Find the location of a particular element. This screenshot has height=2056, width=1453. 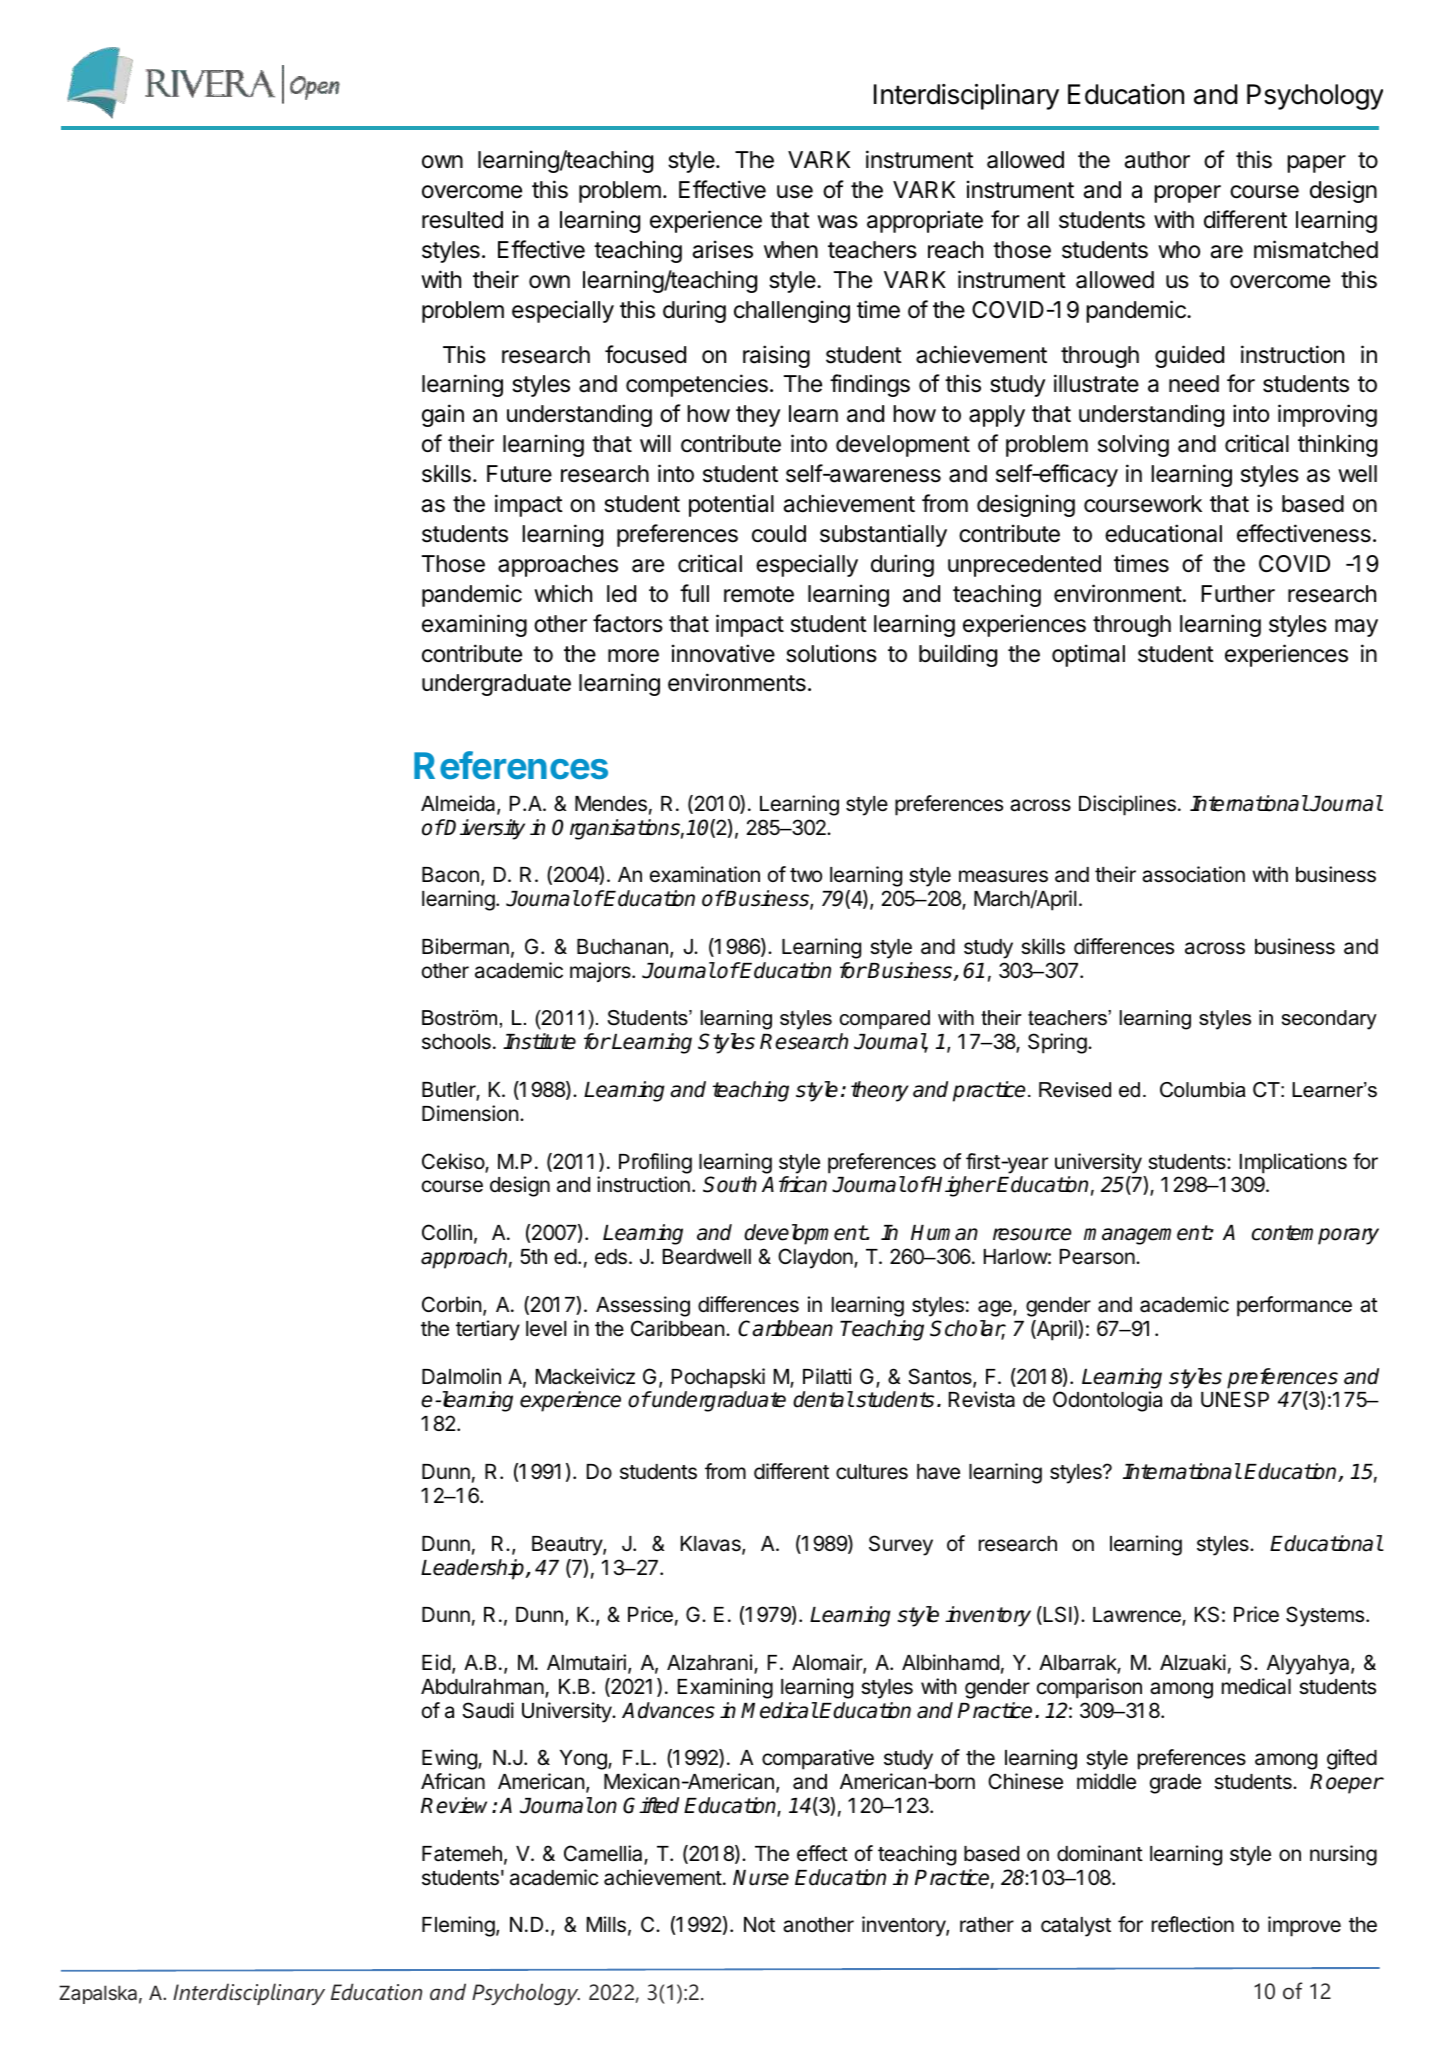

Institute is located at coordinates (539, 1041).
